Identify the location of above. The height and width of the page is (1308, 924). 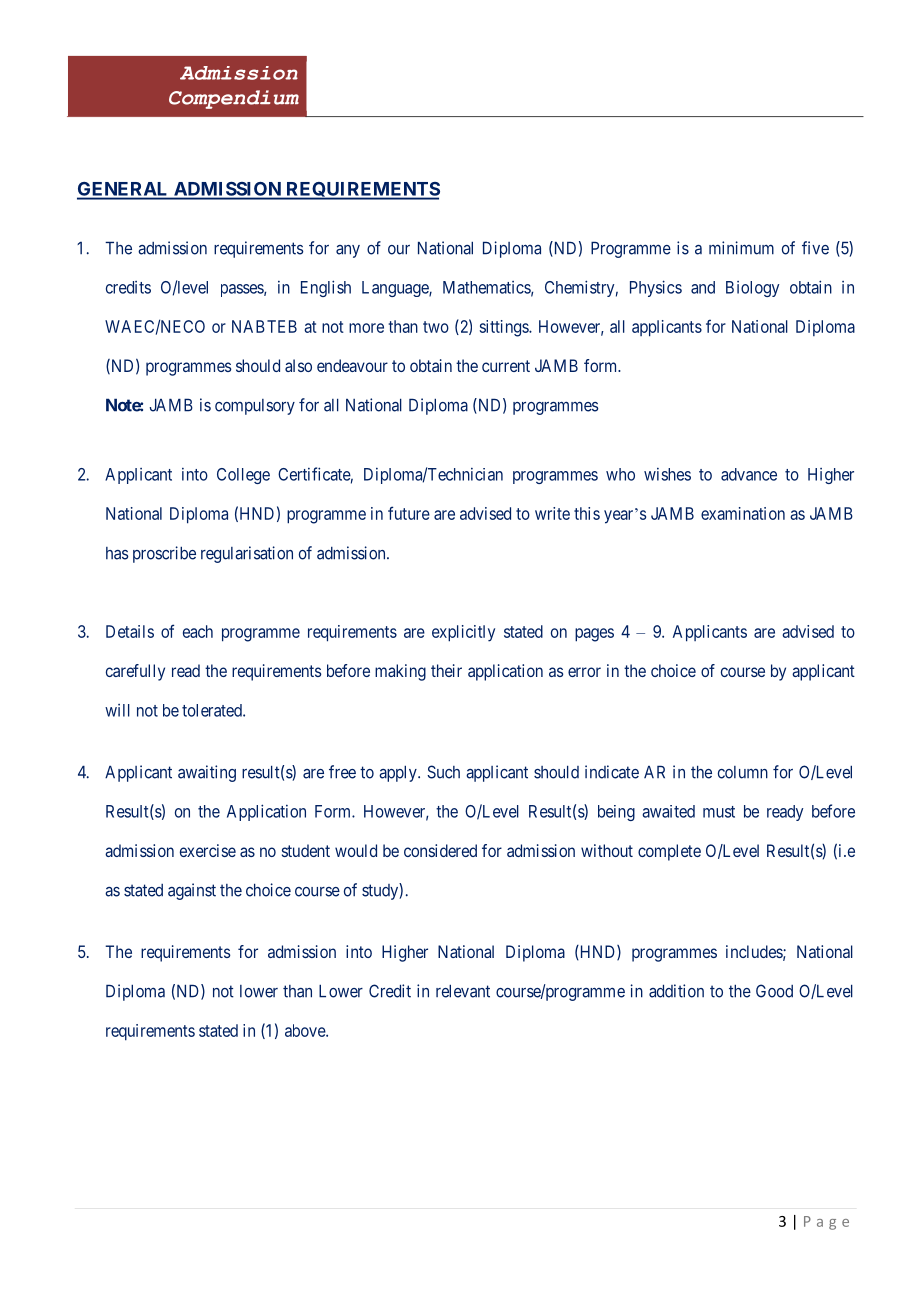
(306, 1030).
